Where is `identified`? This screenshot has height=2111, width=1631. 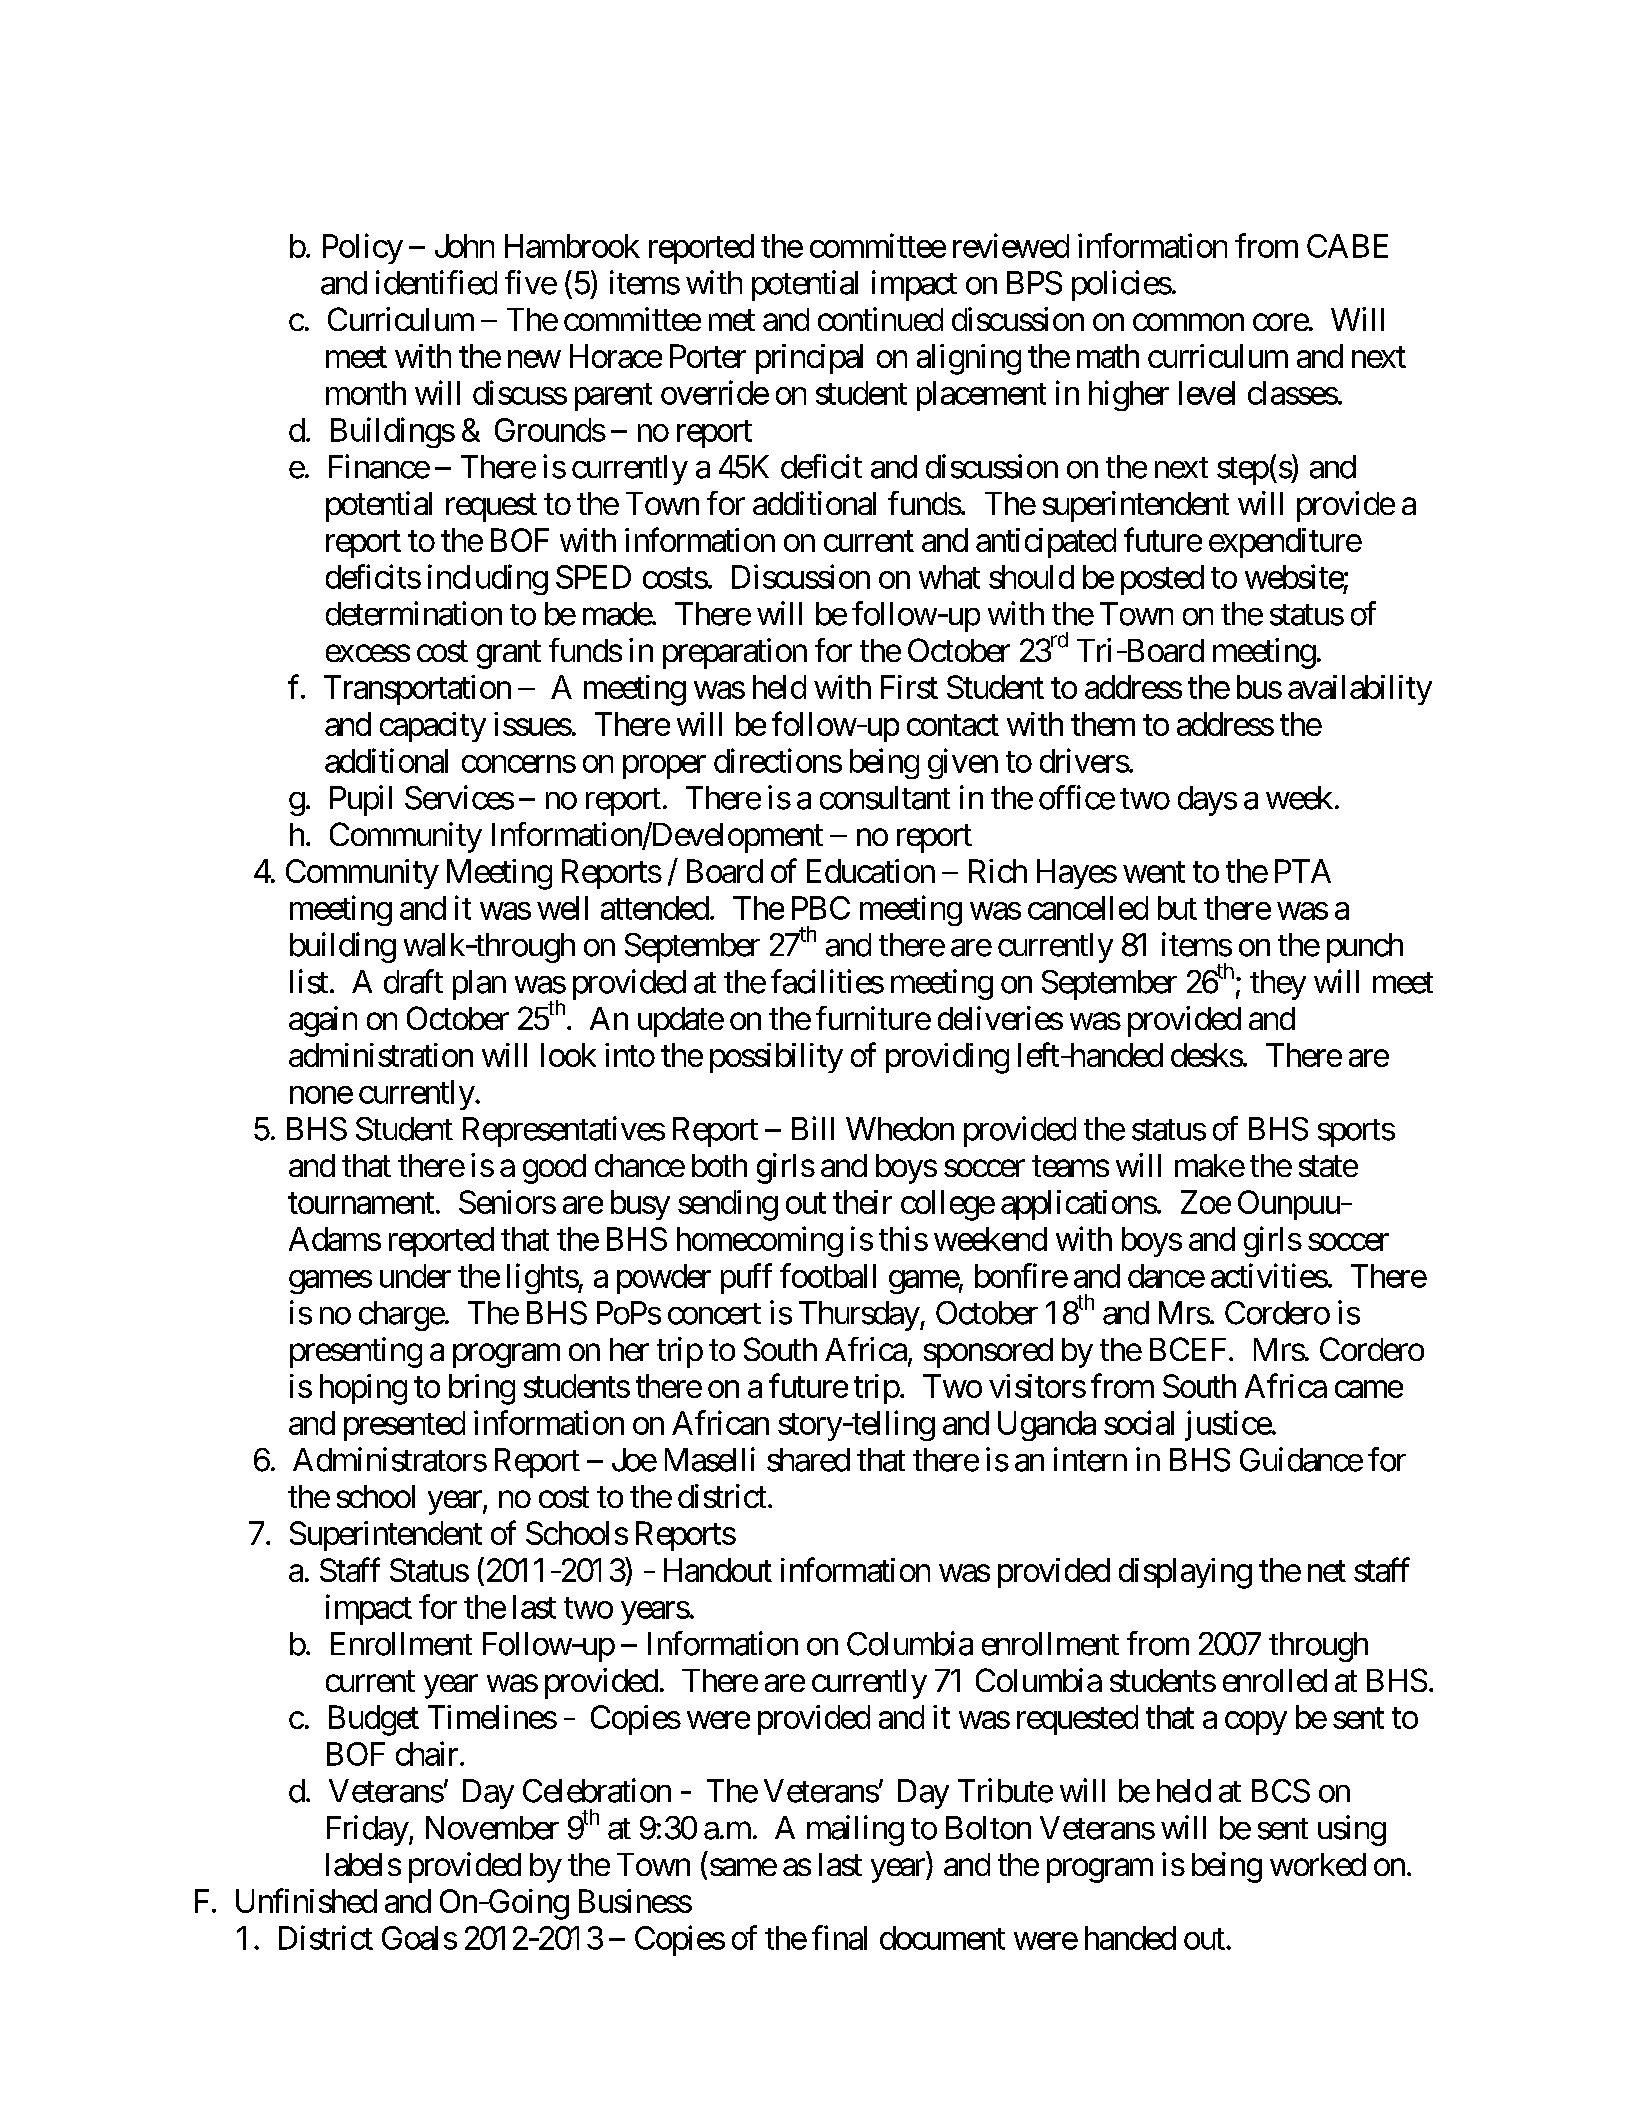 identified is located at coordinates (436, 282).
